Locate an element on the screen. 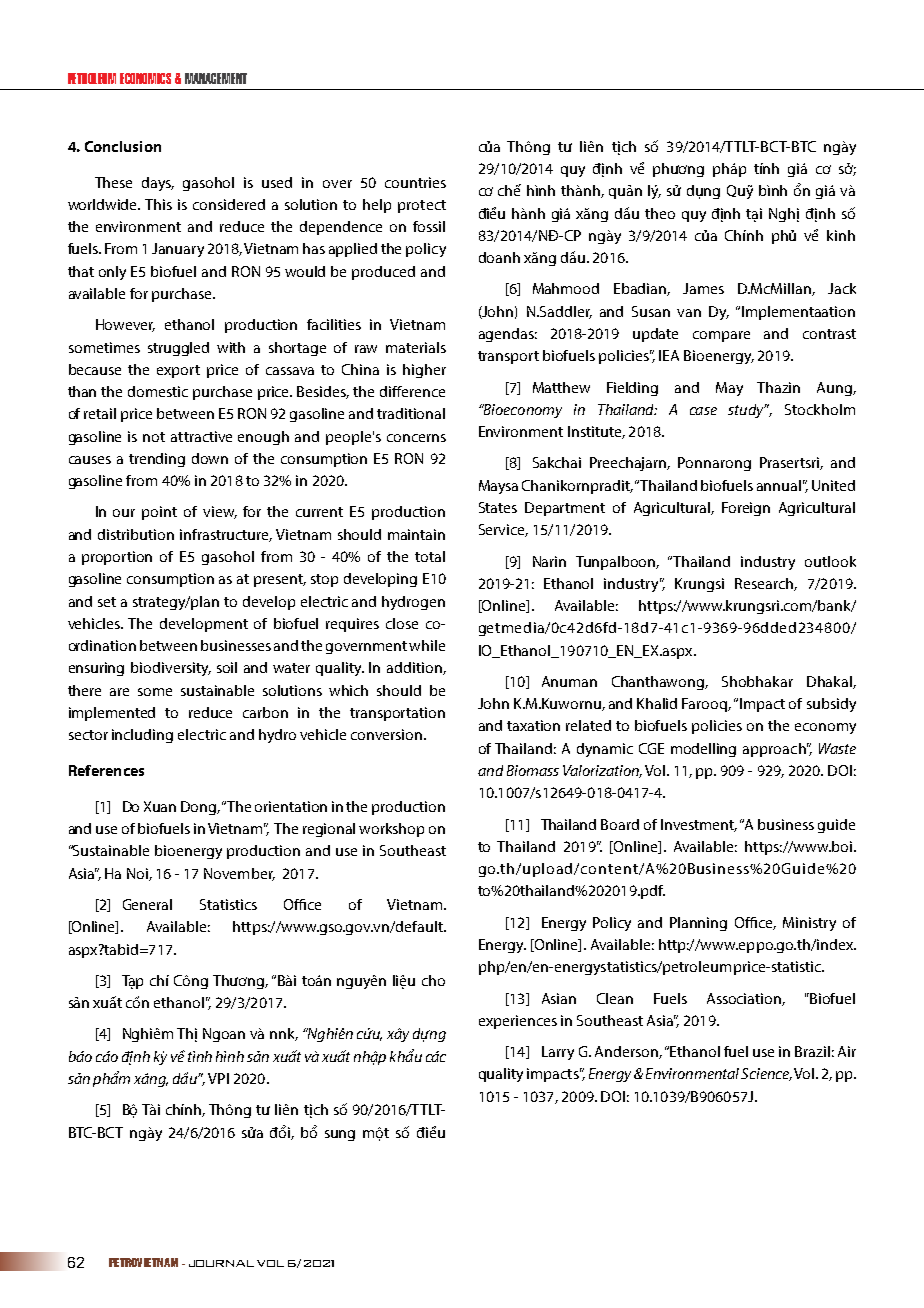  Investment is located at coordinates (699, 825).
